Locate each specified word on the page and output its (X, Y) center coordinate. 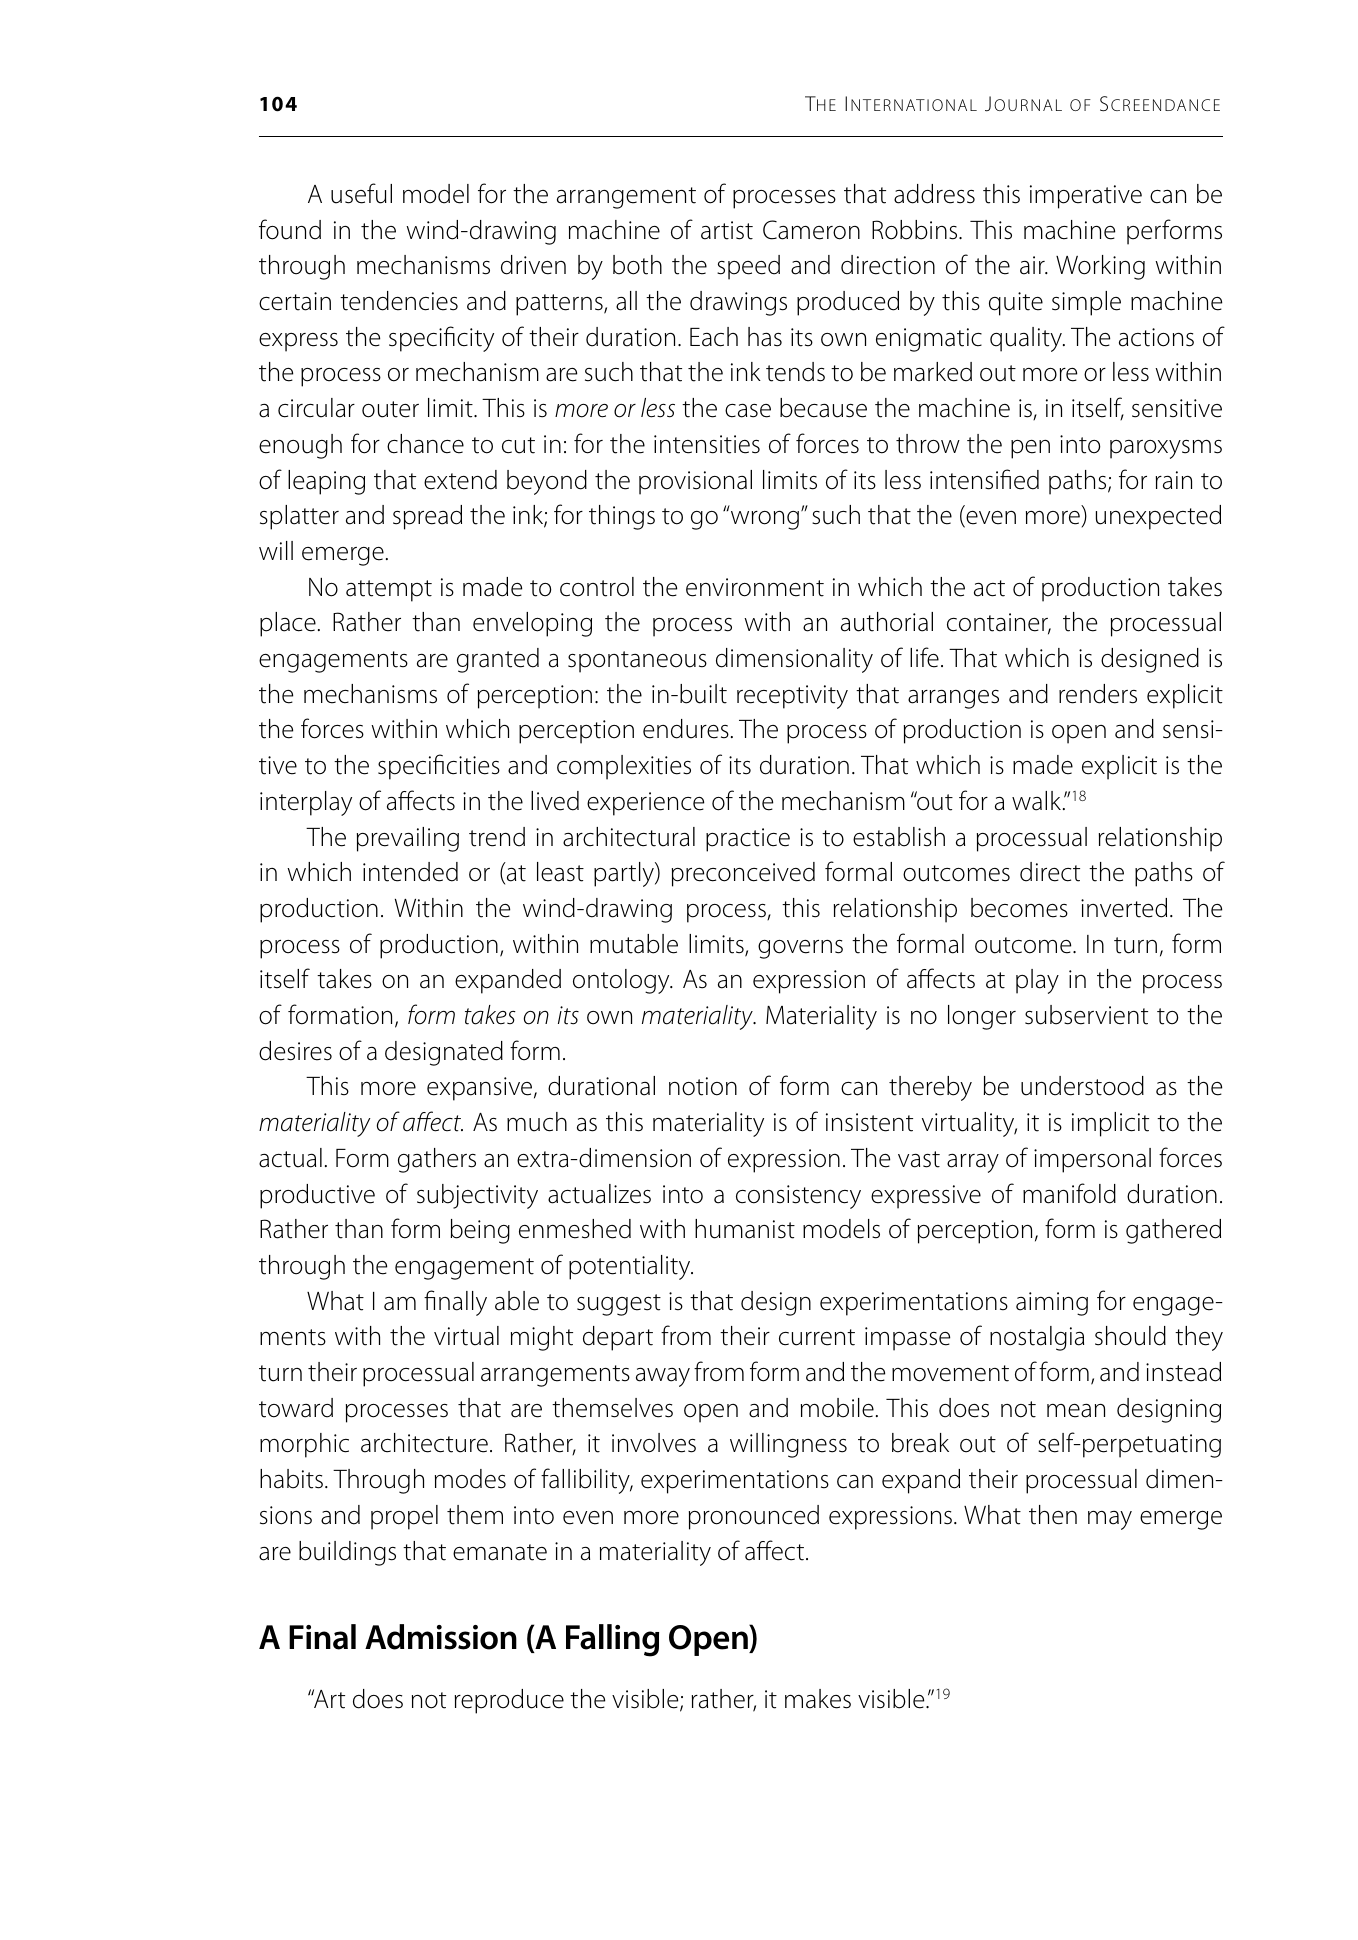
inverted (1124, 908)
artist (727, 230)
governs (800, 949)
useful (361, 193)
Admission (441, 1637)
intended (410, 872)
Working (1100, 267)
